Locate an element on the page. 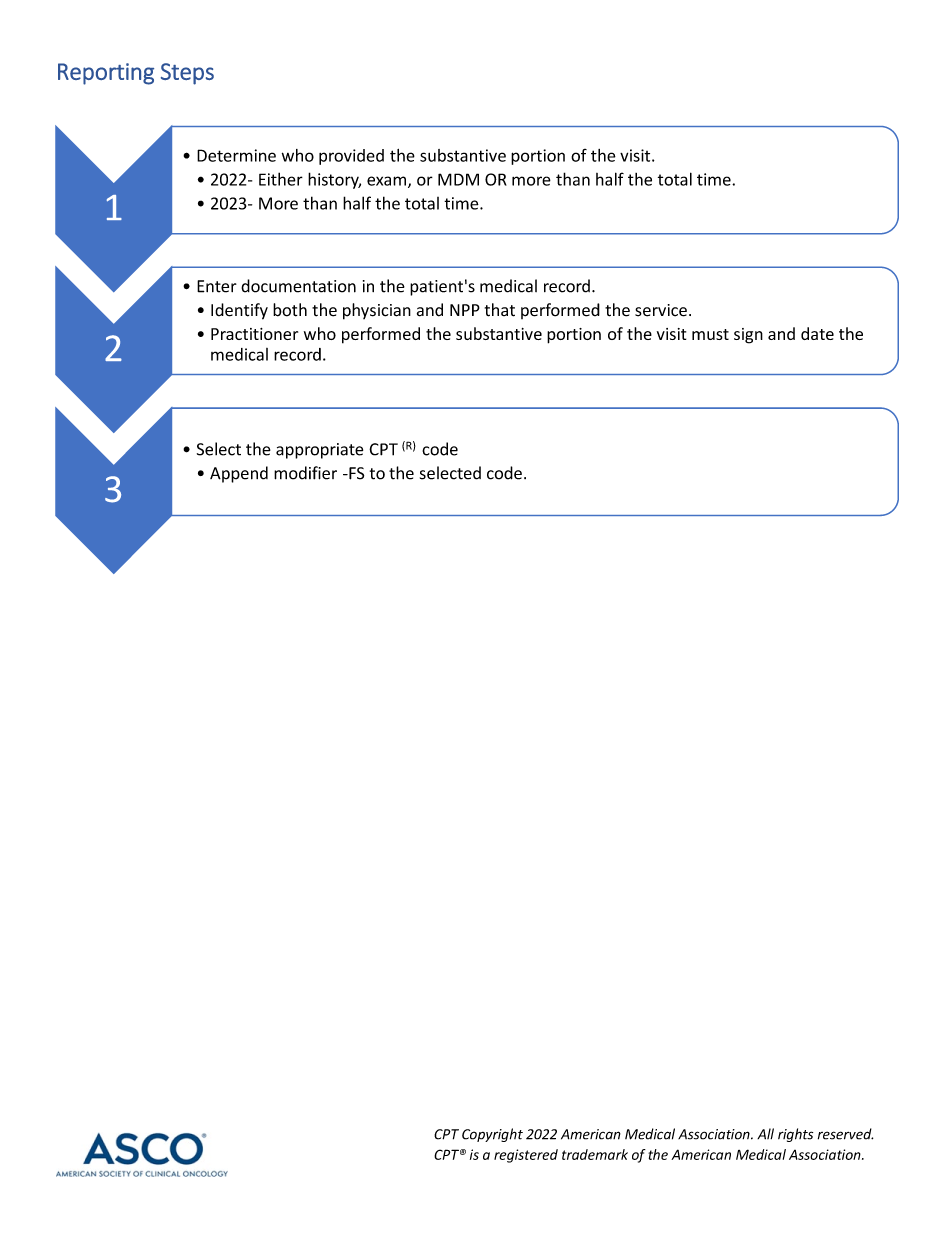  trademark is located at coordinates (595, 1154).
